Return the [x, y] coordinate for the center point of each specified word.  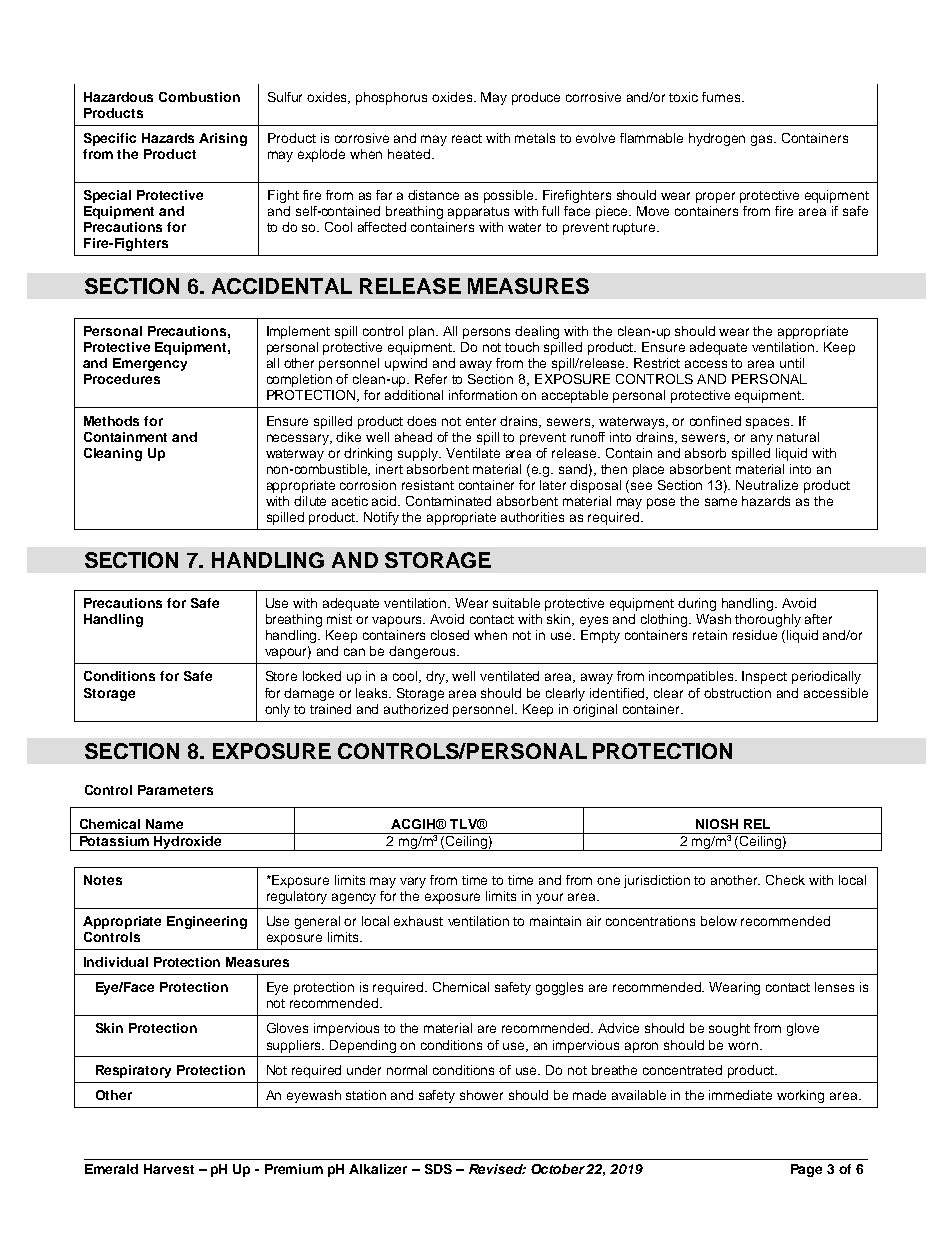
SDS [438, 1169]
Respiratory [133, 1071]
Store [281, 676]
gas [763, 140]
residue [755, 635]
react [467, 138]
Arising [223, 139]
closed [450, 635]
